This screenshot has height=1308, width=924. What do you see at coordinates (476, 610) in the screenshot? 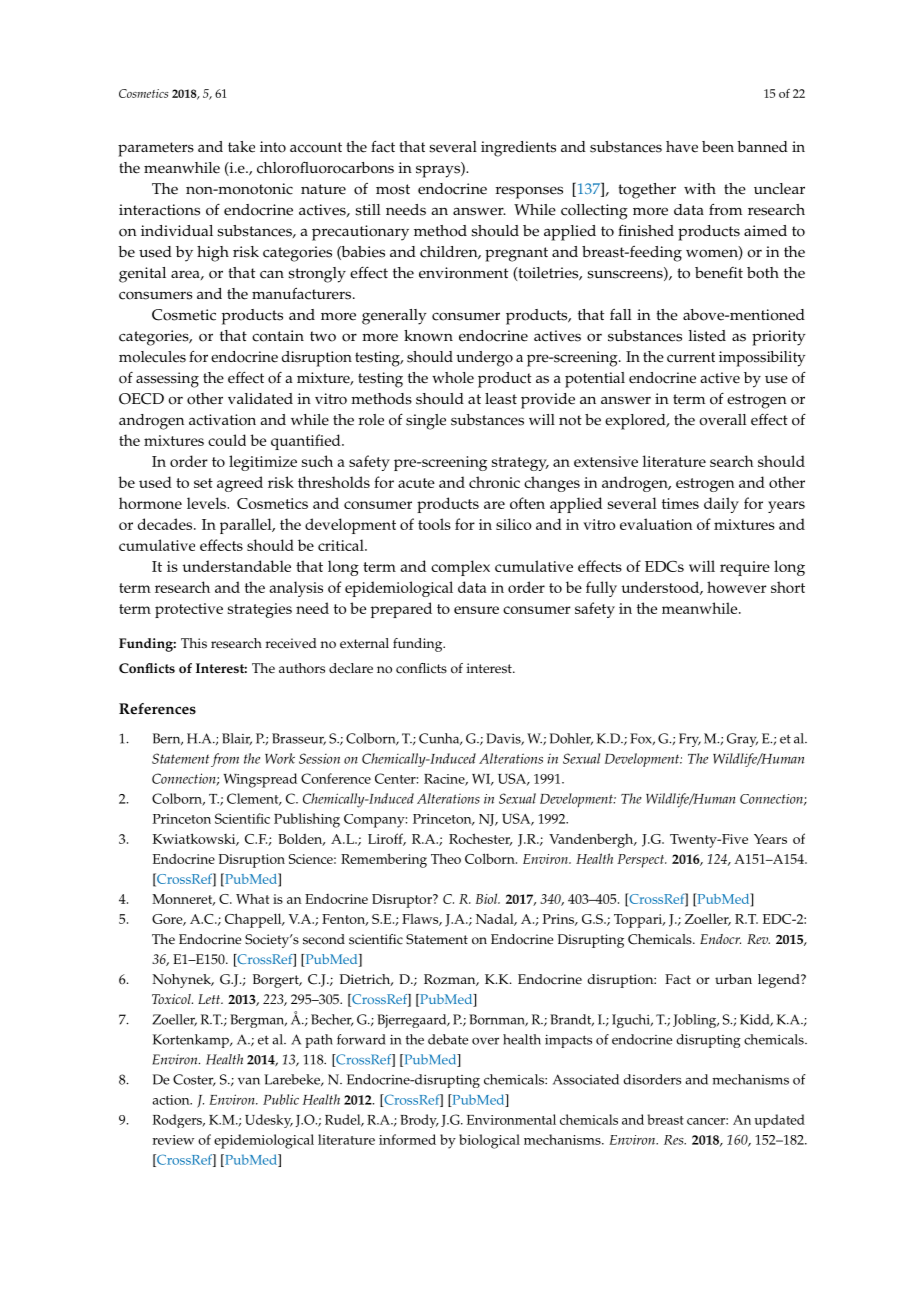
I see `ensure` at bounding box center [476, 610].
